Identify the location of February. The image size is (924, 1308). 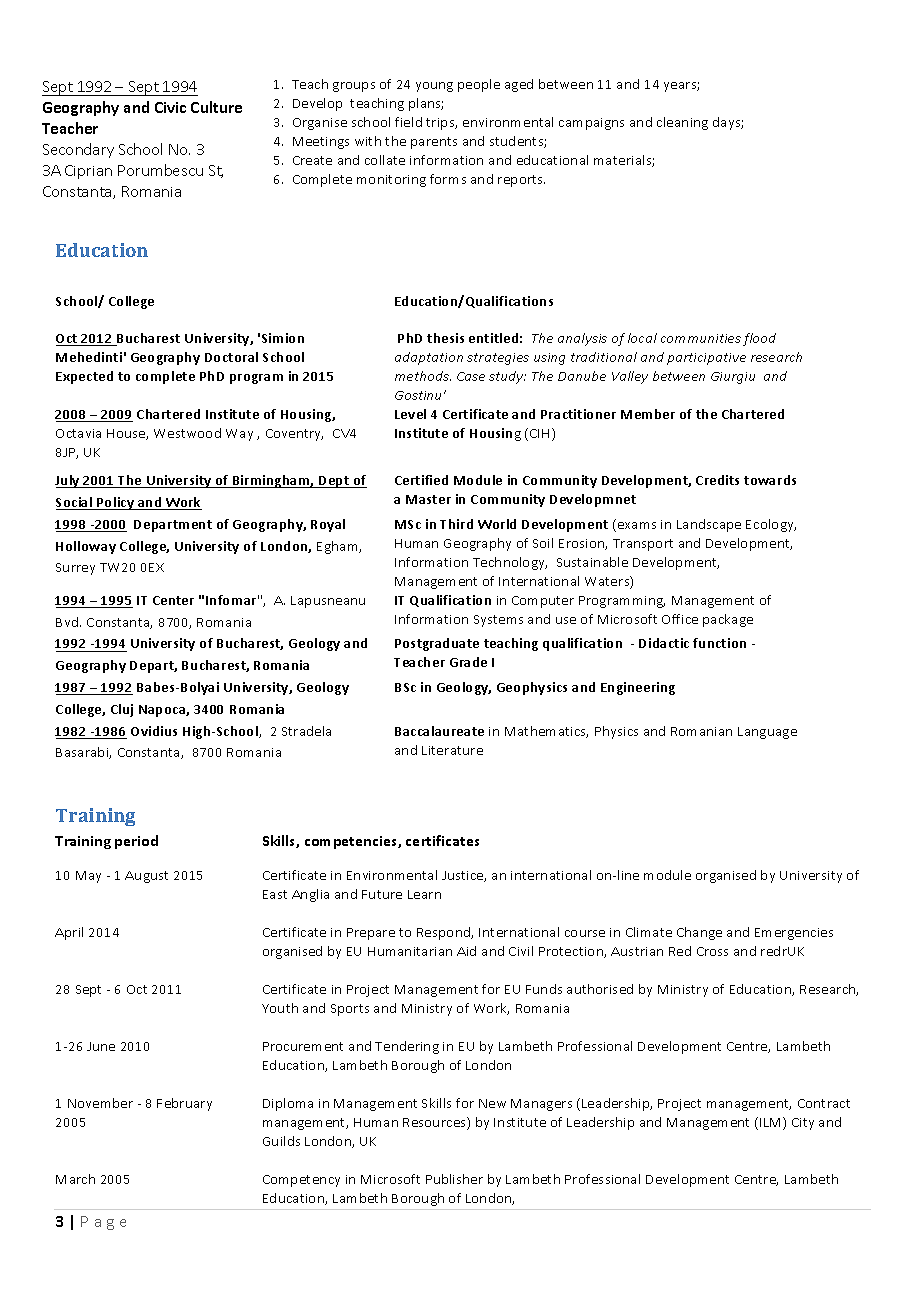
(184, 1104).
